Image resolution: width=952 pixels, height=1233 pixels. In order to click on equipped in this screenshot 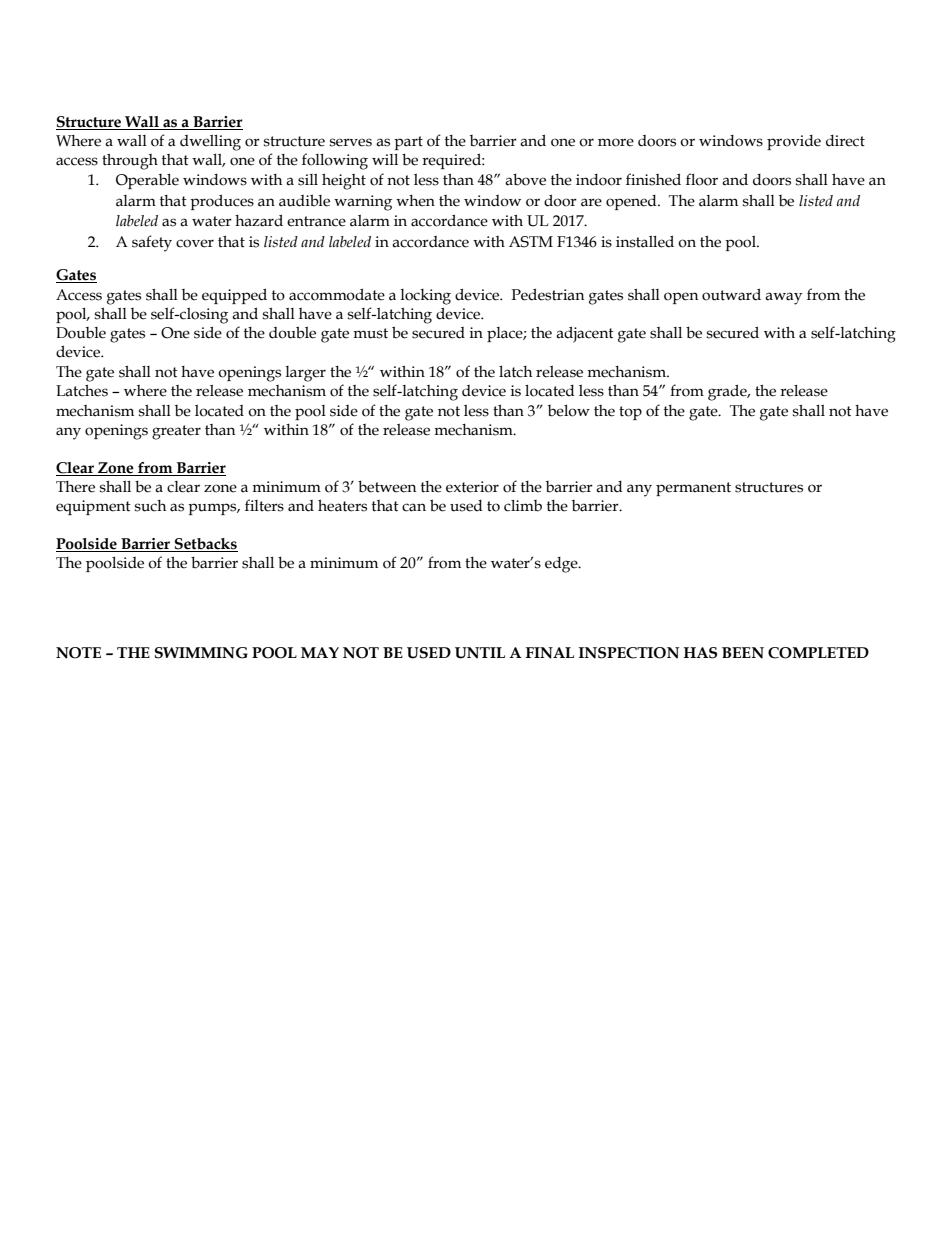, I will do `click(234, 296)`.
